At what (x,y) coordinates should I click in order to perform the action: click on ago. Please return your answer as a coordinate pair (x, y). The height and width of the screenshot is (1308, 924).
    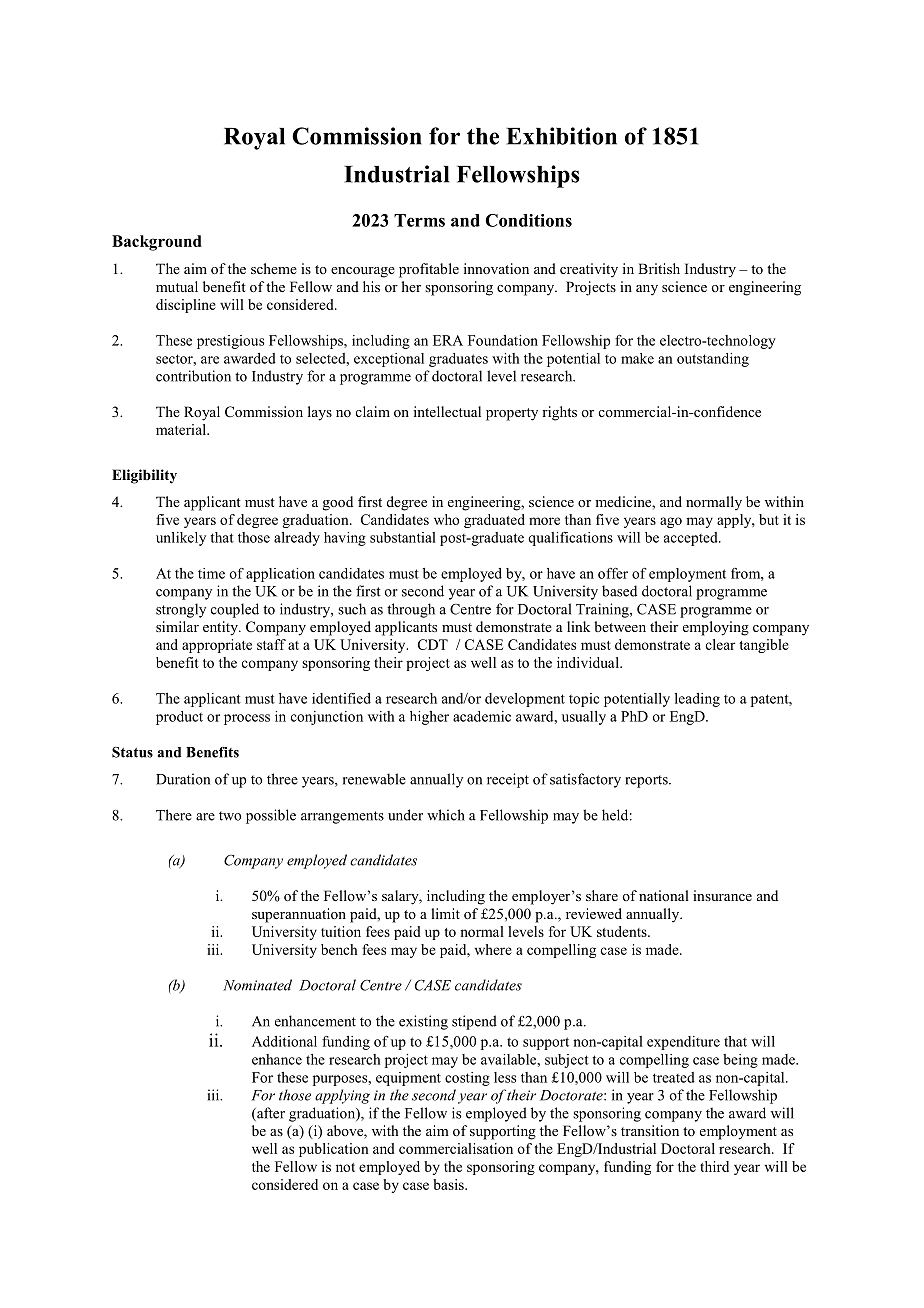
    Looking at the image, I should click on (671, 522).
